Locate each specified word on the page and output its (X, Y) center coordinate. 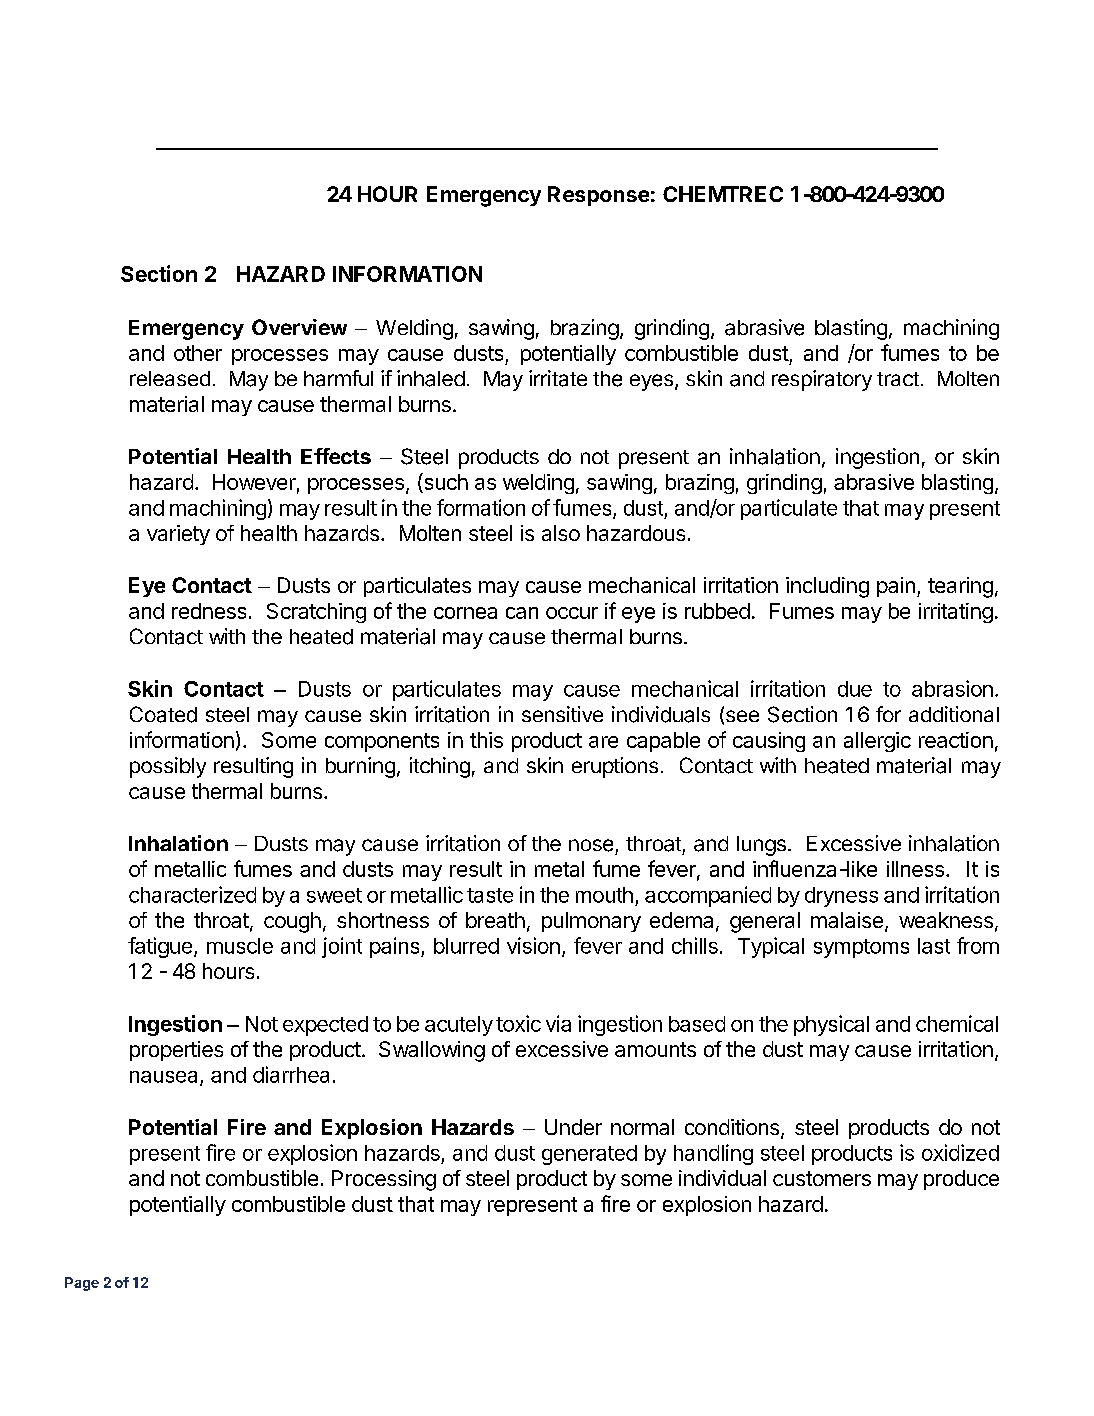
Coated (163, 714)
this (486, 740)
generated (589, 1155)
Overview (299, 327)
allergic (877, 742)
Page (82, 1284)
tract (898, 379)
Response (598, 196)
